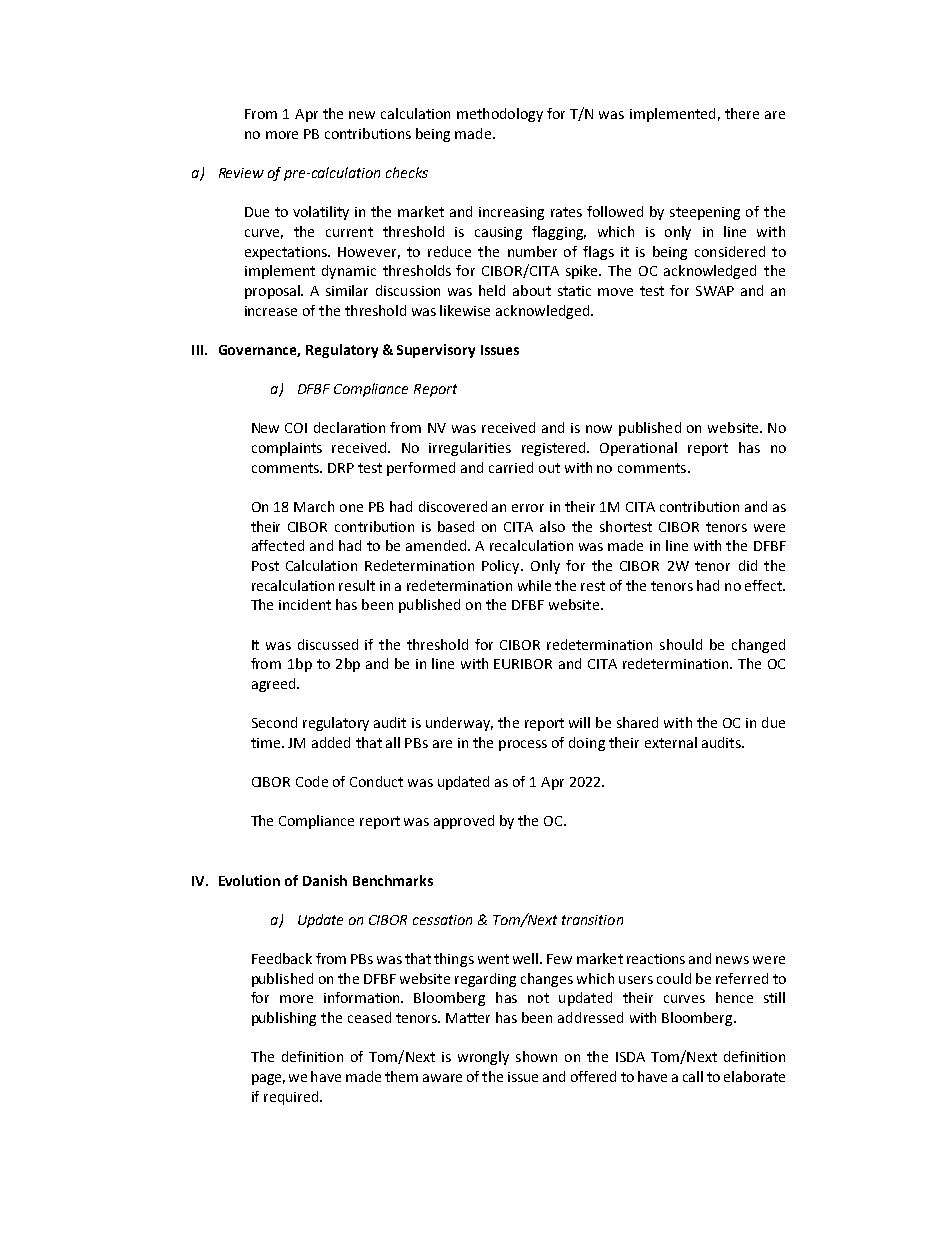 The height and width of the screenshot is (1233, 952). Describe the element at coordinates (464, 822) in the screenshot. I see `approved` at that location.
